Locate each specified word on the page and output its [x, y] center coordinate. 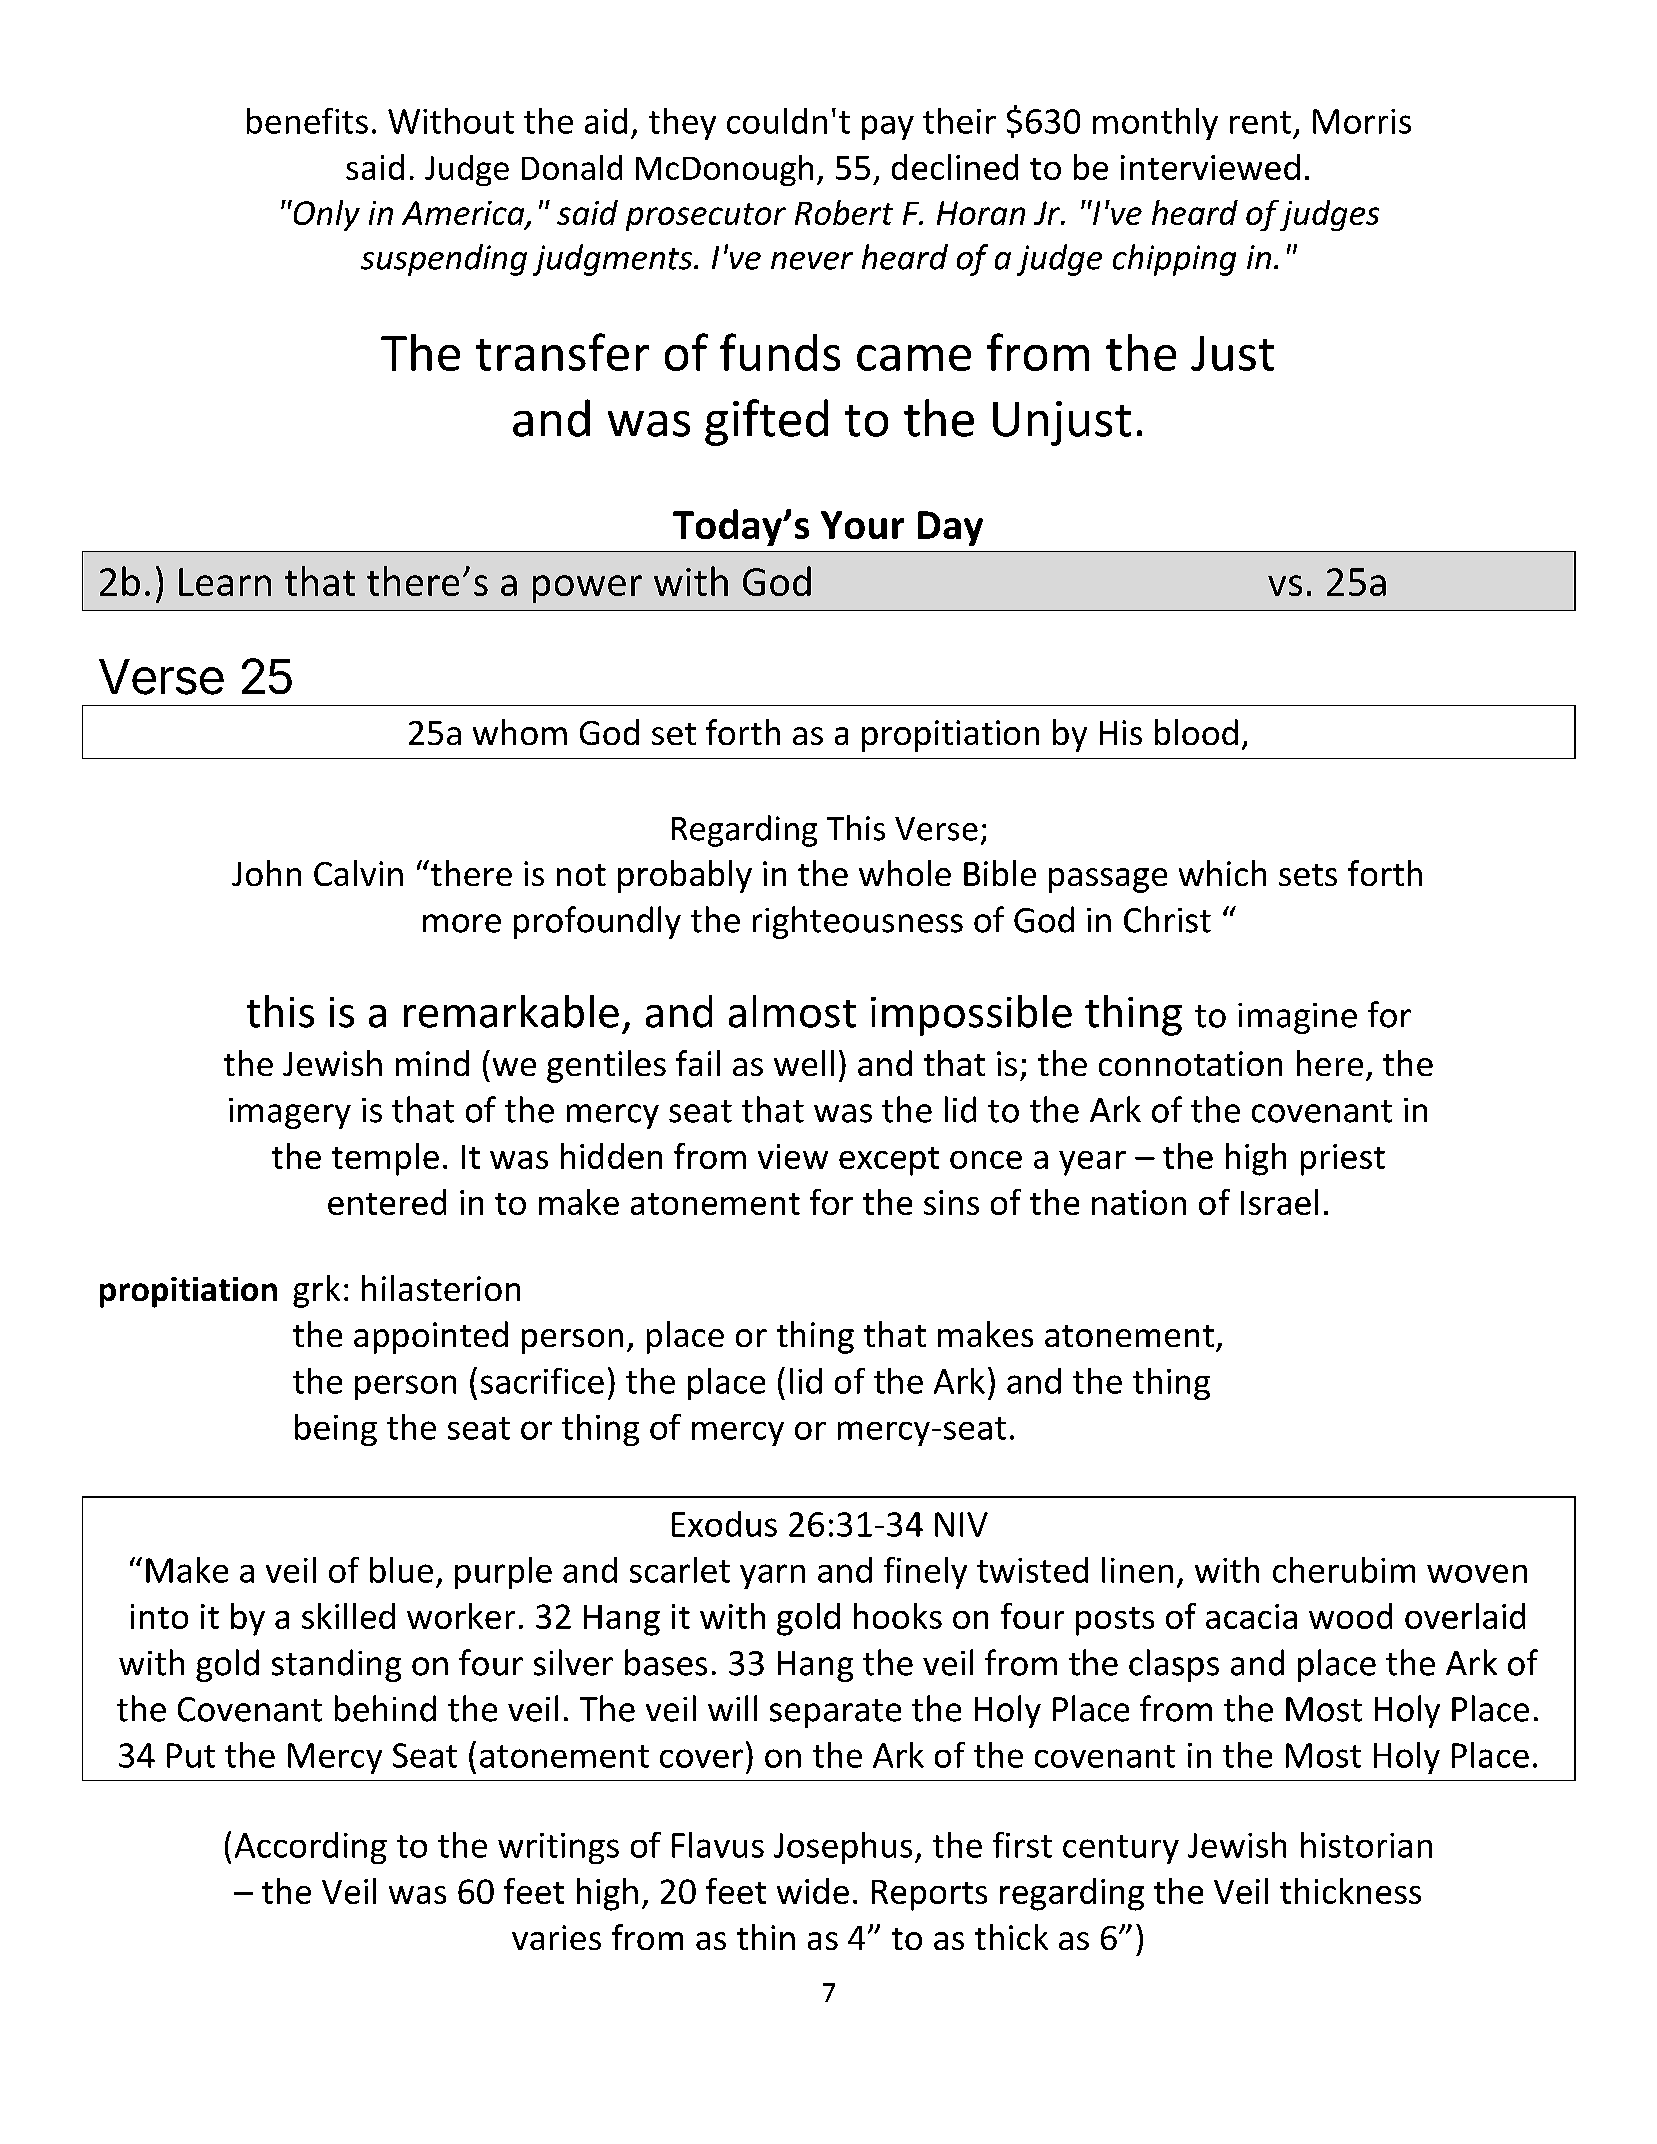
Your [862, 525]
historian [1366, 1845]
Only [325, 215]
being [336, 1430]
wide [813, 1891]
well [804, 1063]
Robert [844, 212]
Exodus [724, 1524]
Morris [1362, 121]
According [311, 1848]
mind [432, 1063]
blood [1196, 732]
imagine [1297, 1018]
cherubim [1344, 1570]
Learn [225, 582]
